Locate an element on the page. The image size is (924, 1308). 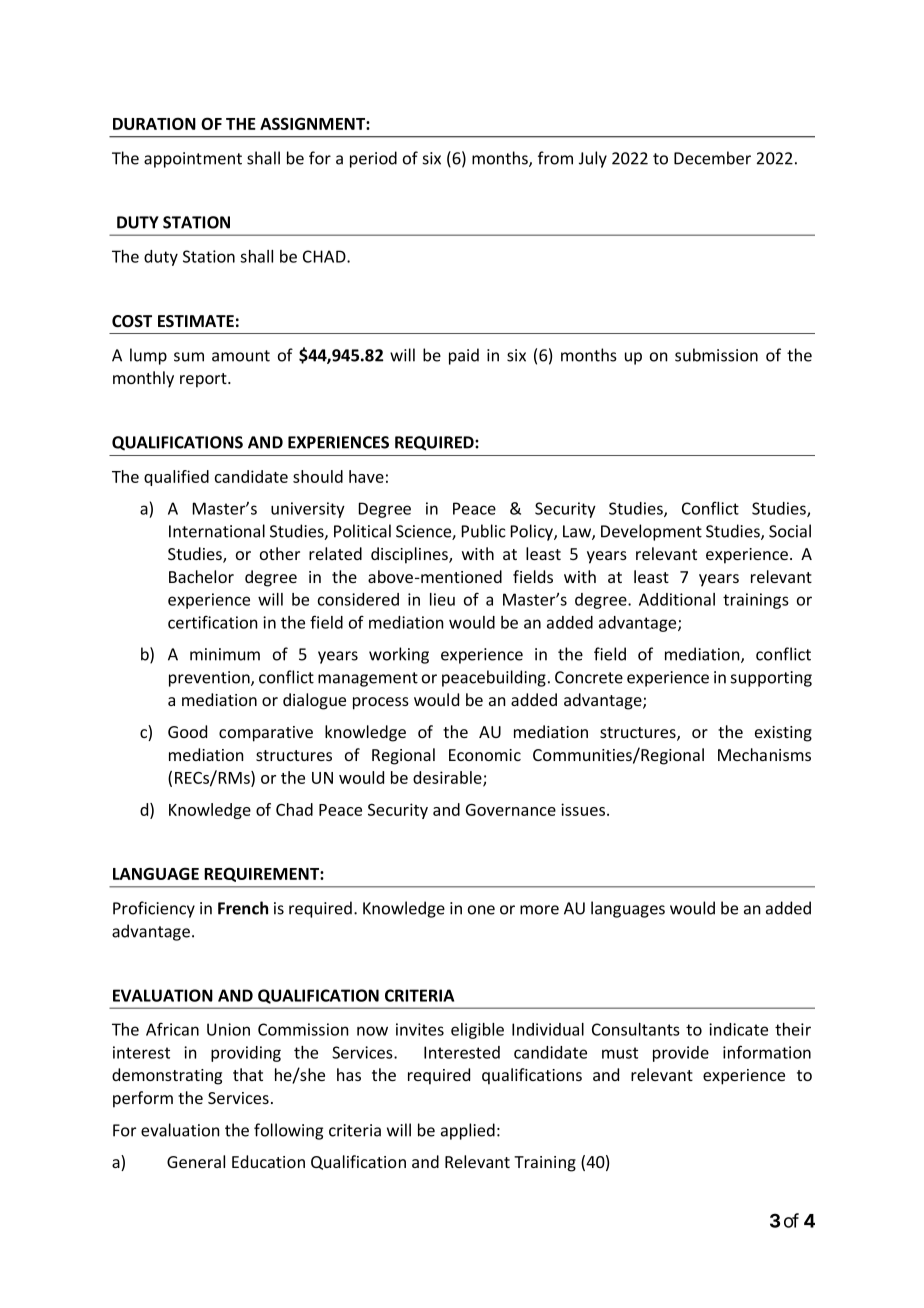
paid is located at coordinates (464, 356).
